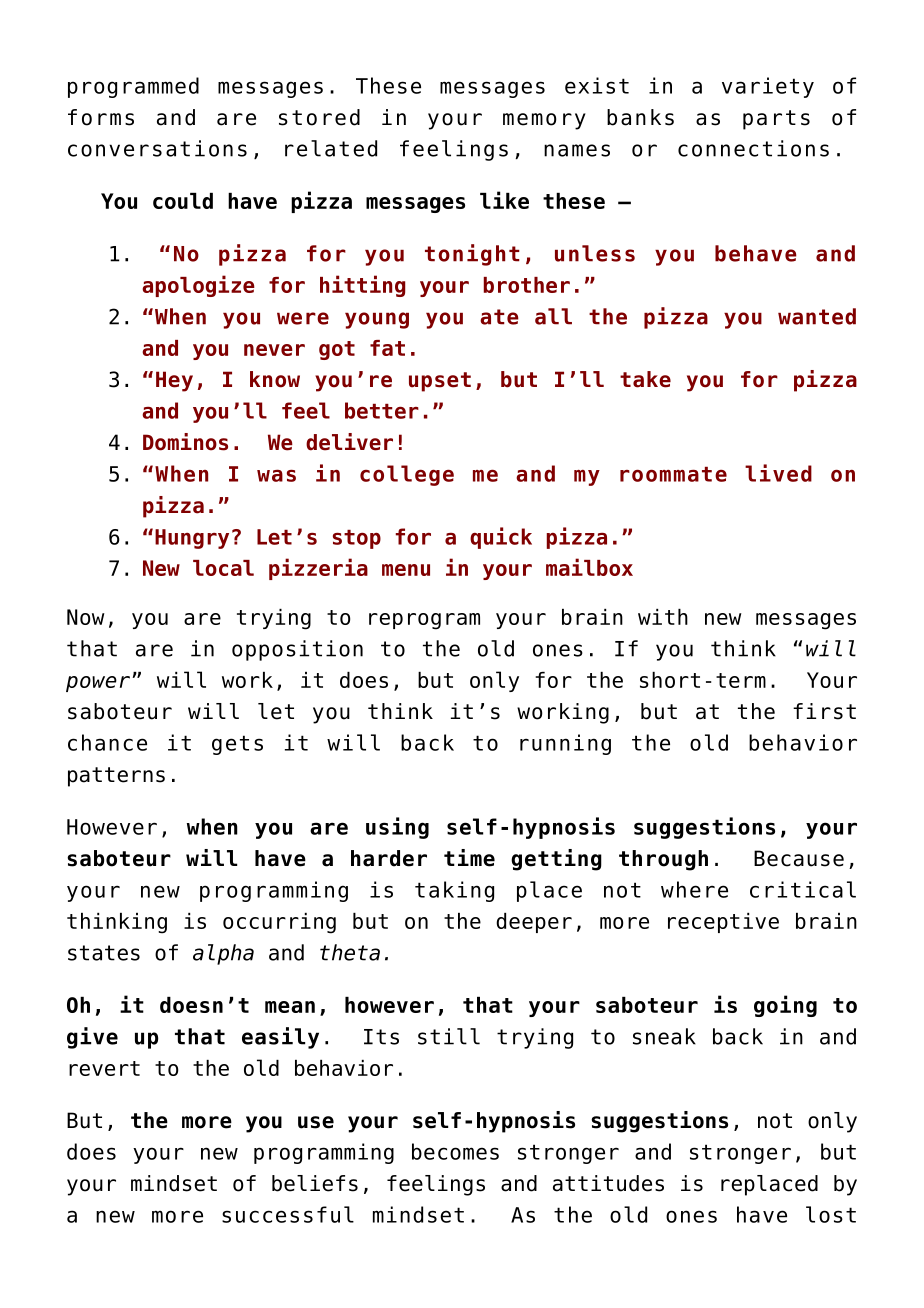 This screenshot has width=924, height=1308. What do you see at coordinates (776, 120) in the screenshot?
I see `parts` at bounding box center [776, 120].
